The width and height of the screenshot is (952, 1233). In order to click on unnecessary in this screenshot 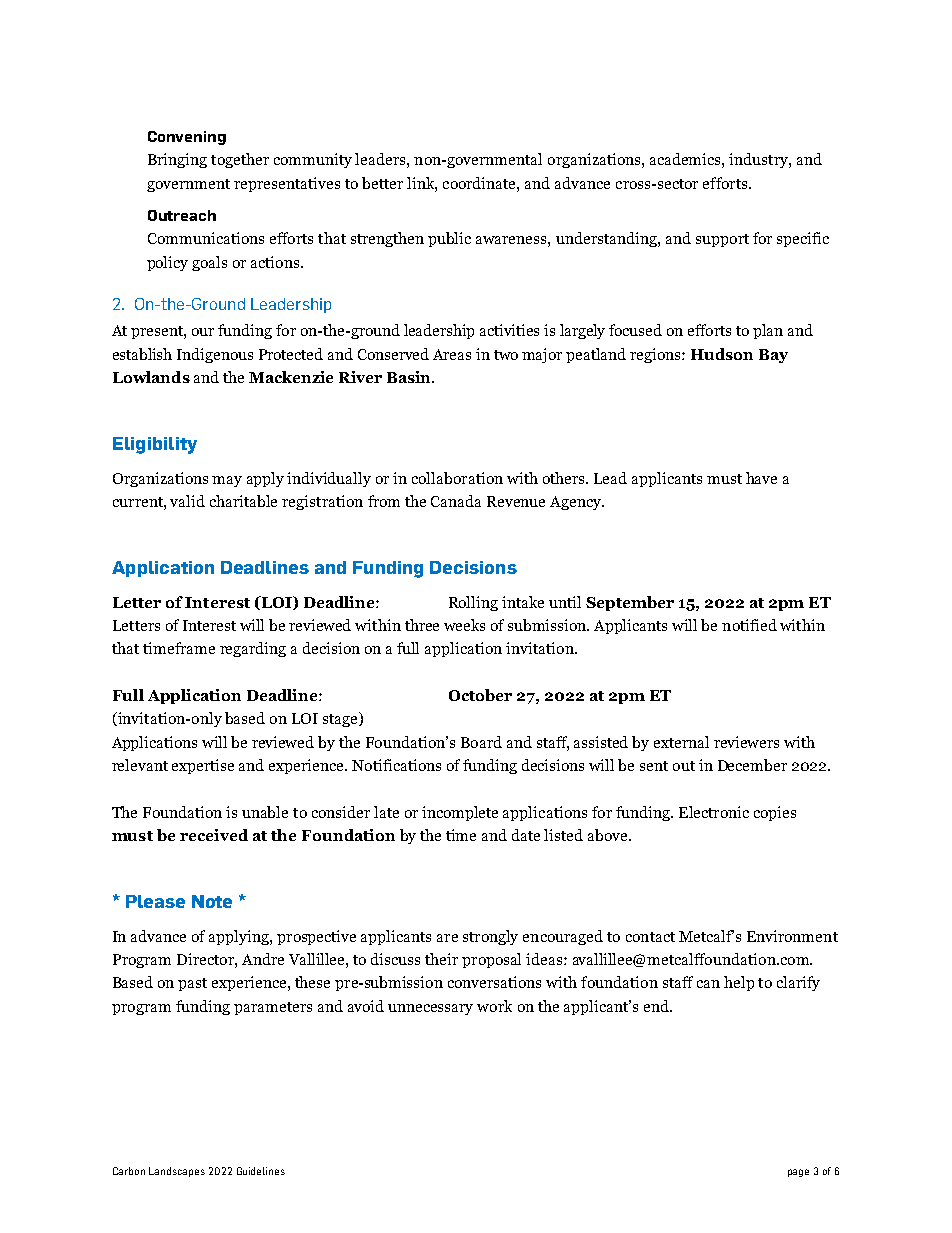, I will do `click(430, 1009)`.
